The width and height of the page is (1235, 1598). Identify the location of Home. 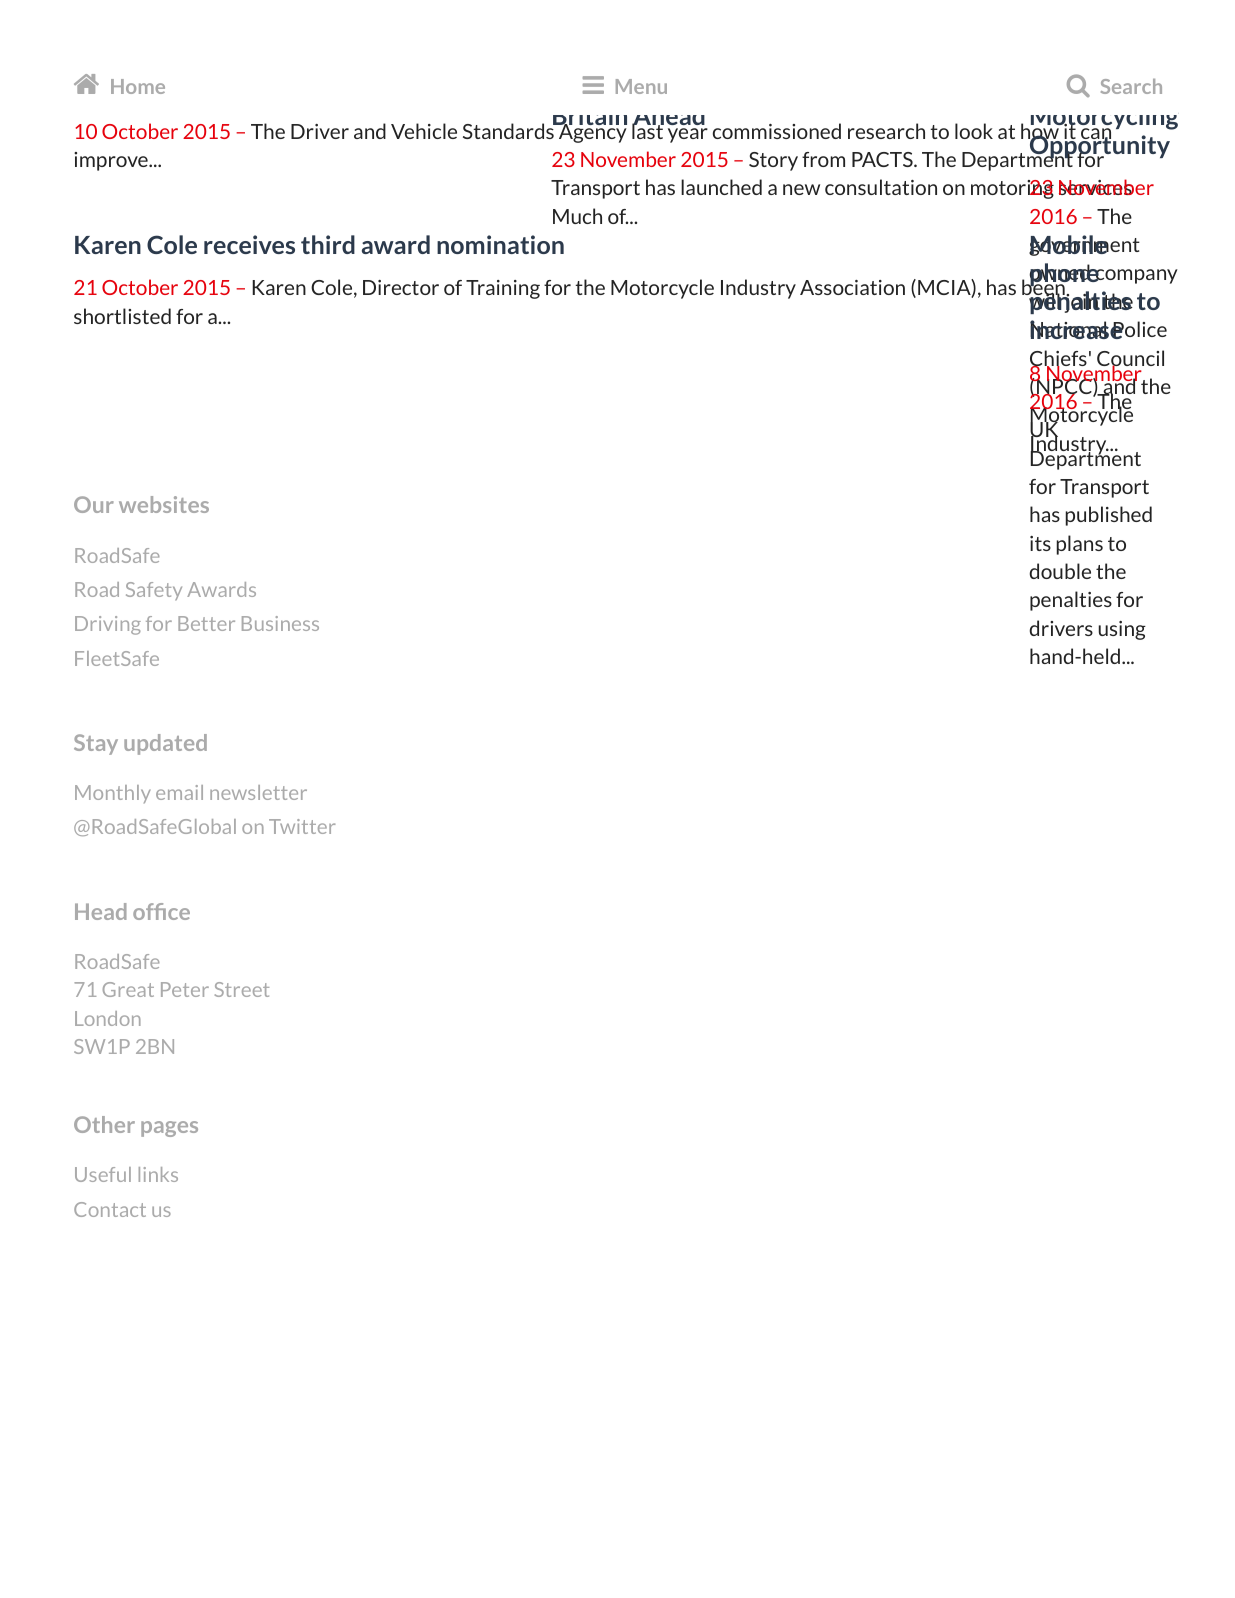
(138, 86).
